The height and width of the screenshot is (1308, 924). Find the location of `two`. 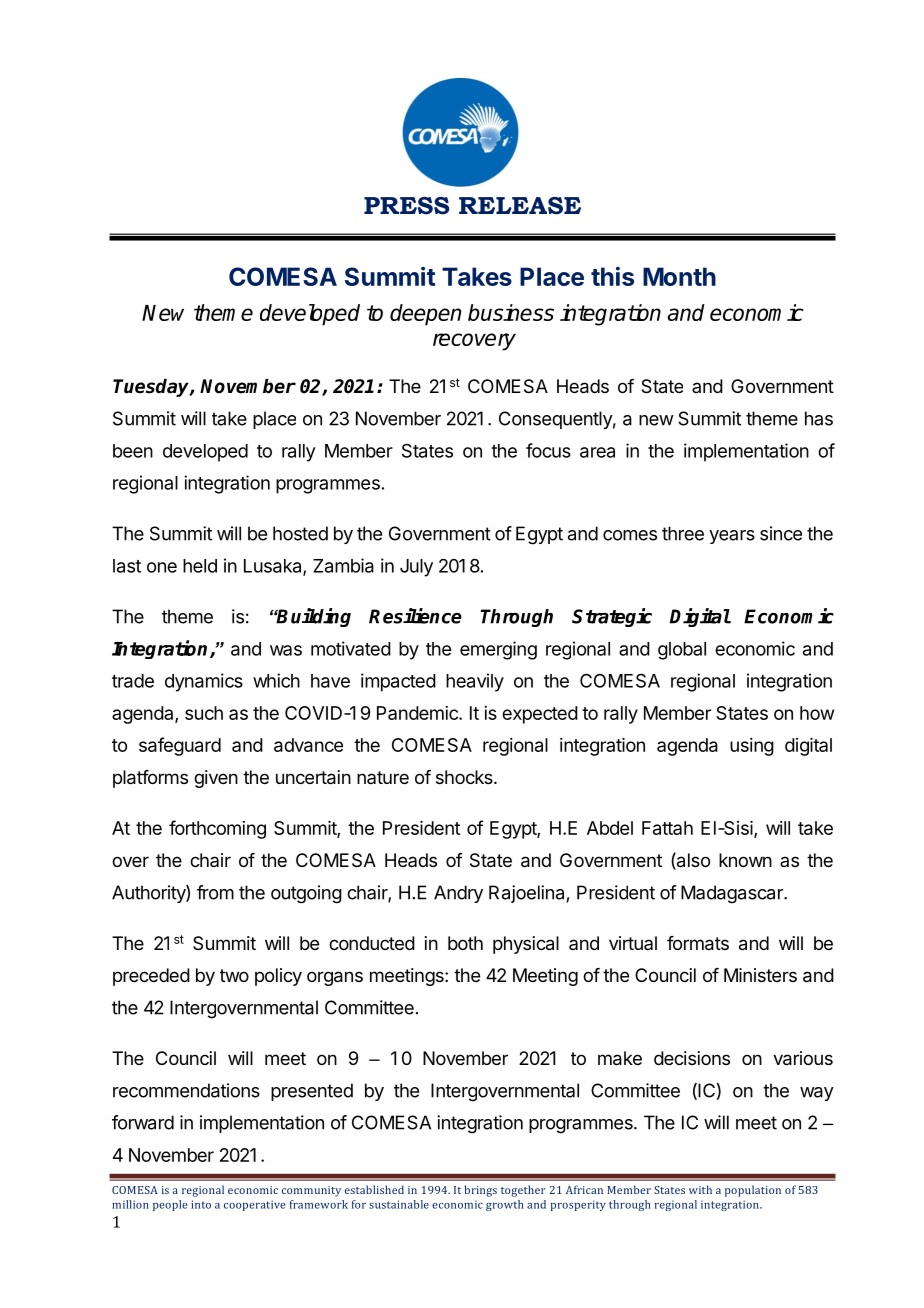

two is located at coordinates (234, 975).
